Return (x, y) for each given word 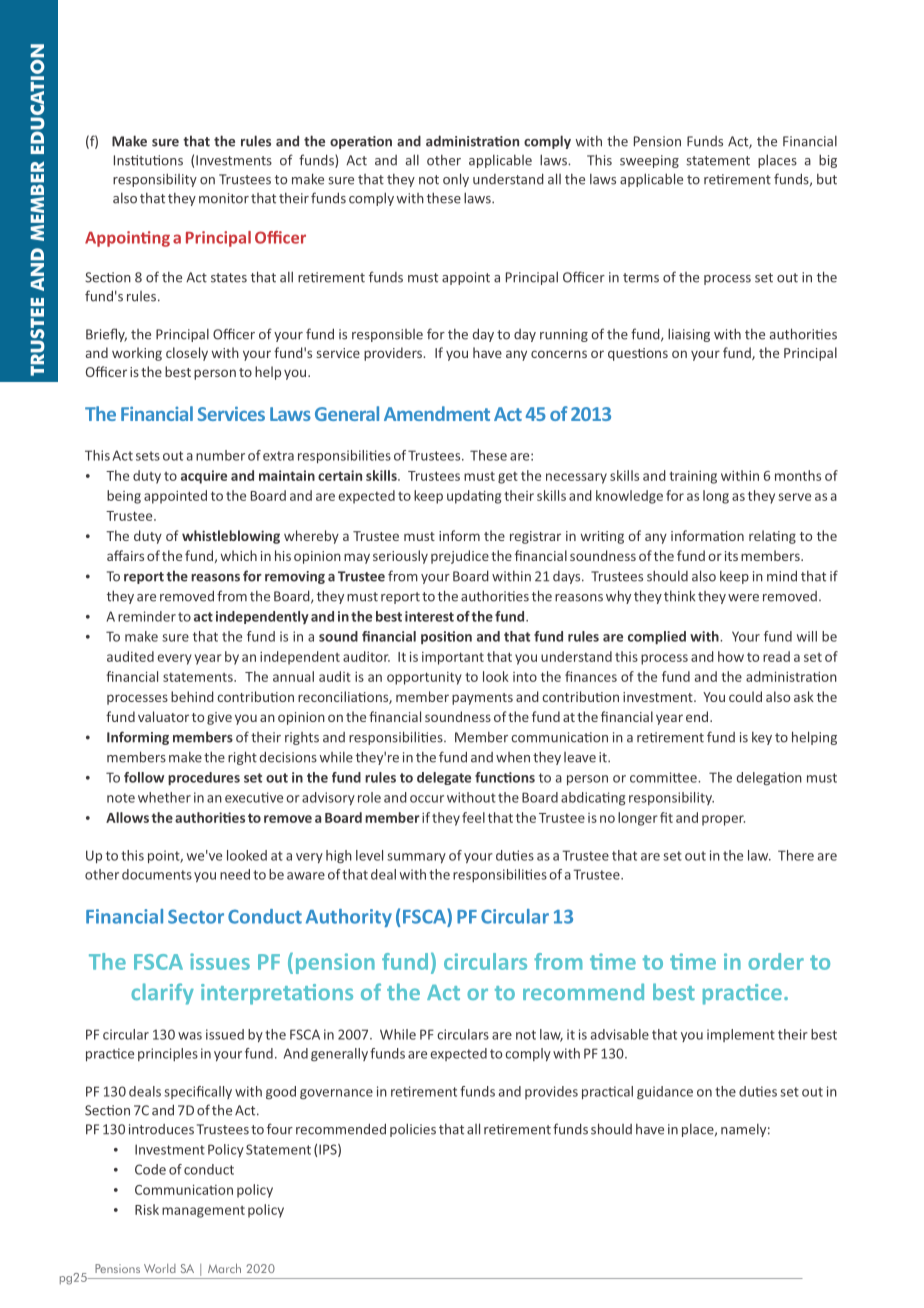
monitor (224, 198)
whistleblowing (231, 537)
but (827, 179)
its (731, 556)
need (235, 874)
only (456, 180)
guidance (665, 1092)
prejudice (460, 557)
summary (416, 858)
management (203, 1212)
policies (413, 1130)
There (796, 855)
